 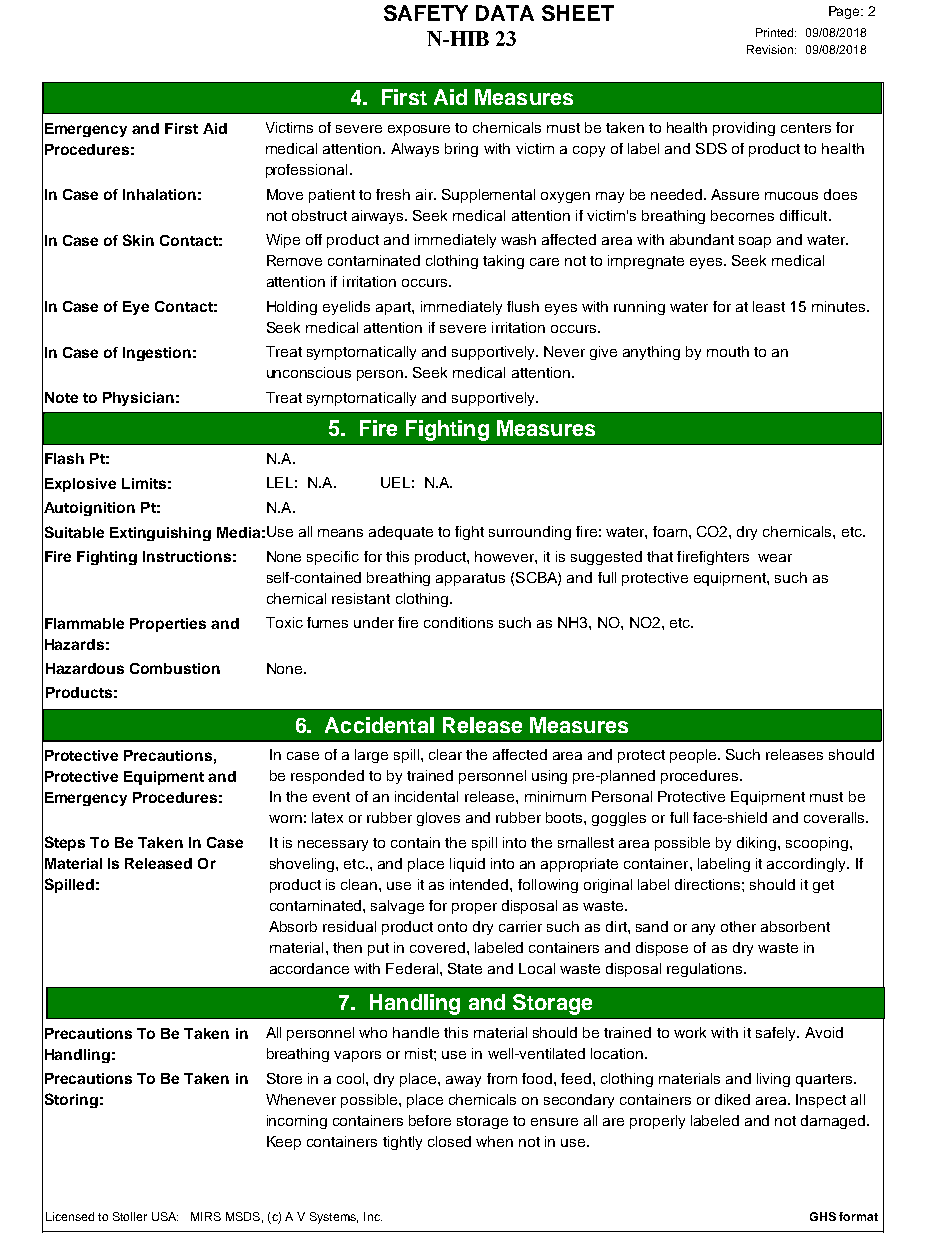 I want to click on SAFETY, so click(x=426, y=13).
